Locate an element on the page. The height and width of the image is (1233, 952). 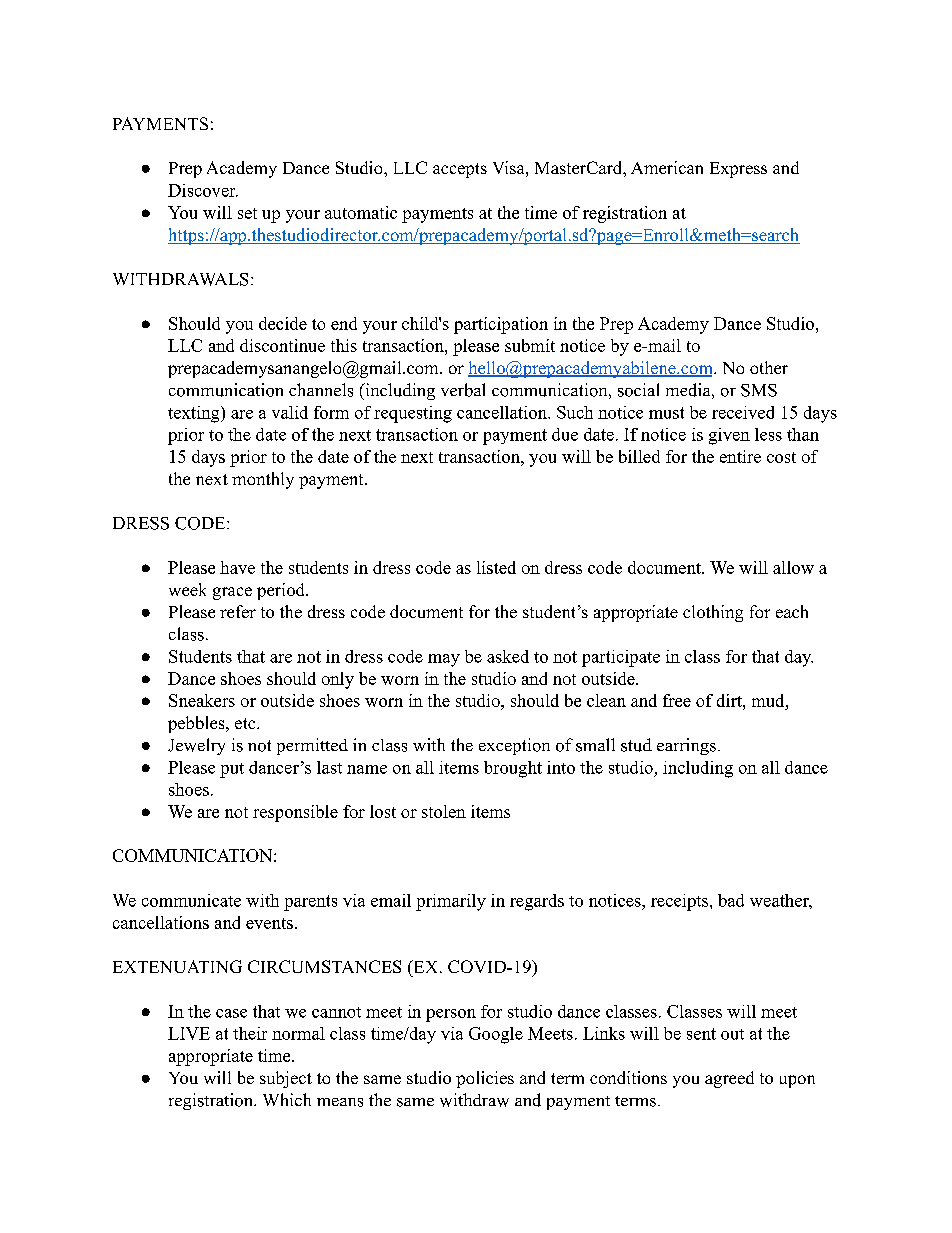
responsible is located at coordinates (295, 813).
